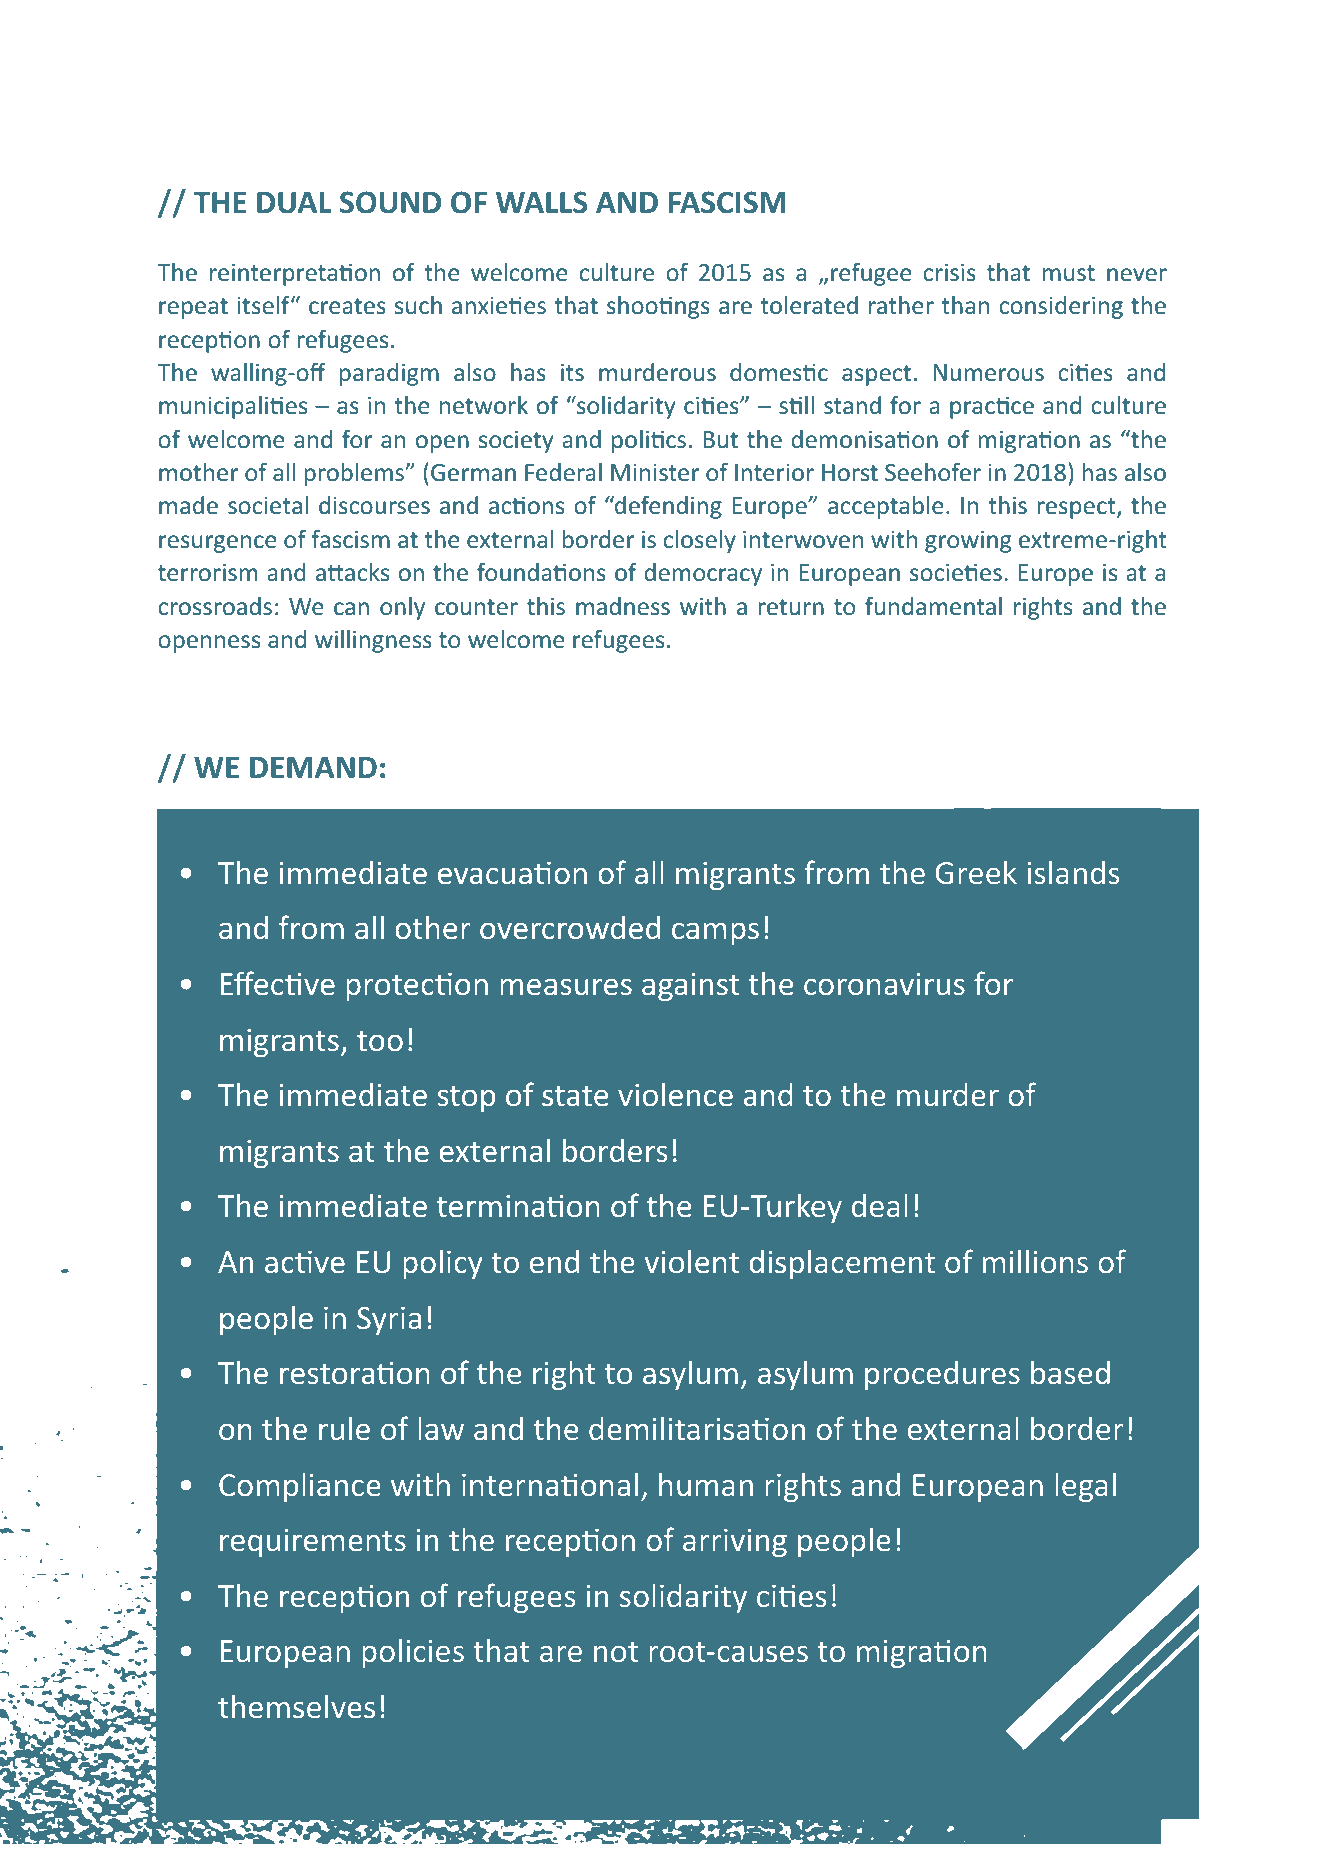 This document has height=1873, width=1325. What do you see at coordinates (976, 872) in the document?
I see `Greek` at bounding box center [976, 872].
